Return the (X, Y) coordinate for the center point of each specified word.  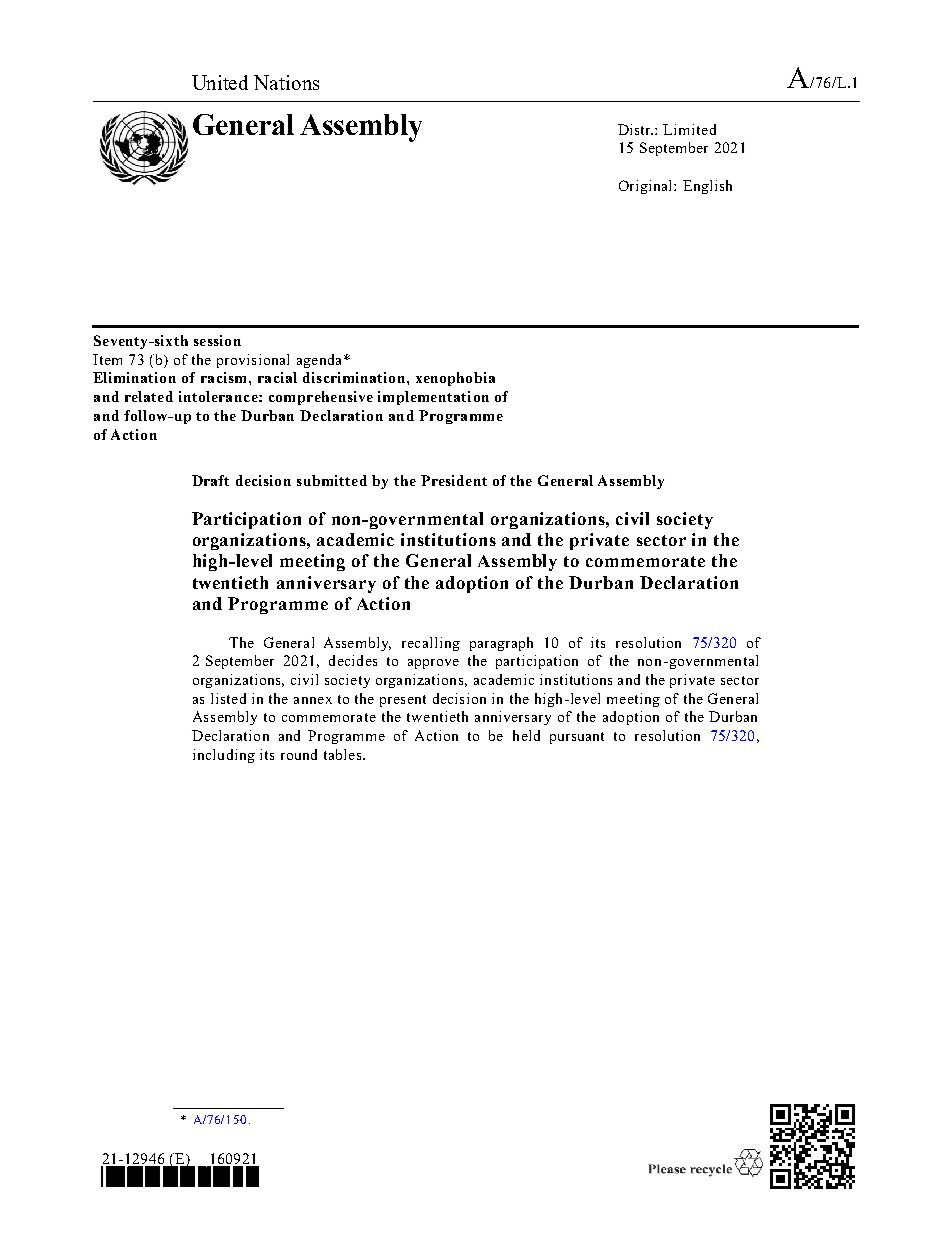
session (217, 340)
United (220, 82)
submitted (332, 480)
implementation (433, 398)
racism (223, 377)
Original (647, 187)
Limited (689, 129)
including (224, 756)
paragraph (501, 644)
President (454, 480)
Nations (286, 82)
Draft (210, 480)
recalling (431, 644)
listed (228, 698)
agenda (321, 361)
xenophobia (455, 379)
